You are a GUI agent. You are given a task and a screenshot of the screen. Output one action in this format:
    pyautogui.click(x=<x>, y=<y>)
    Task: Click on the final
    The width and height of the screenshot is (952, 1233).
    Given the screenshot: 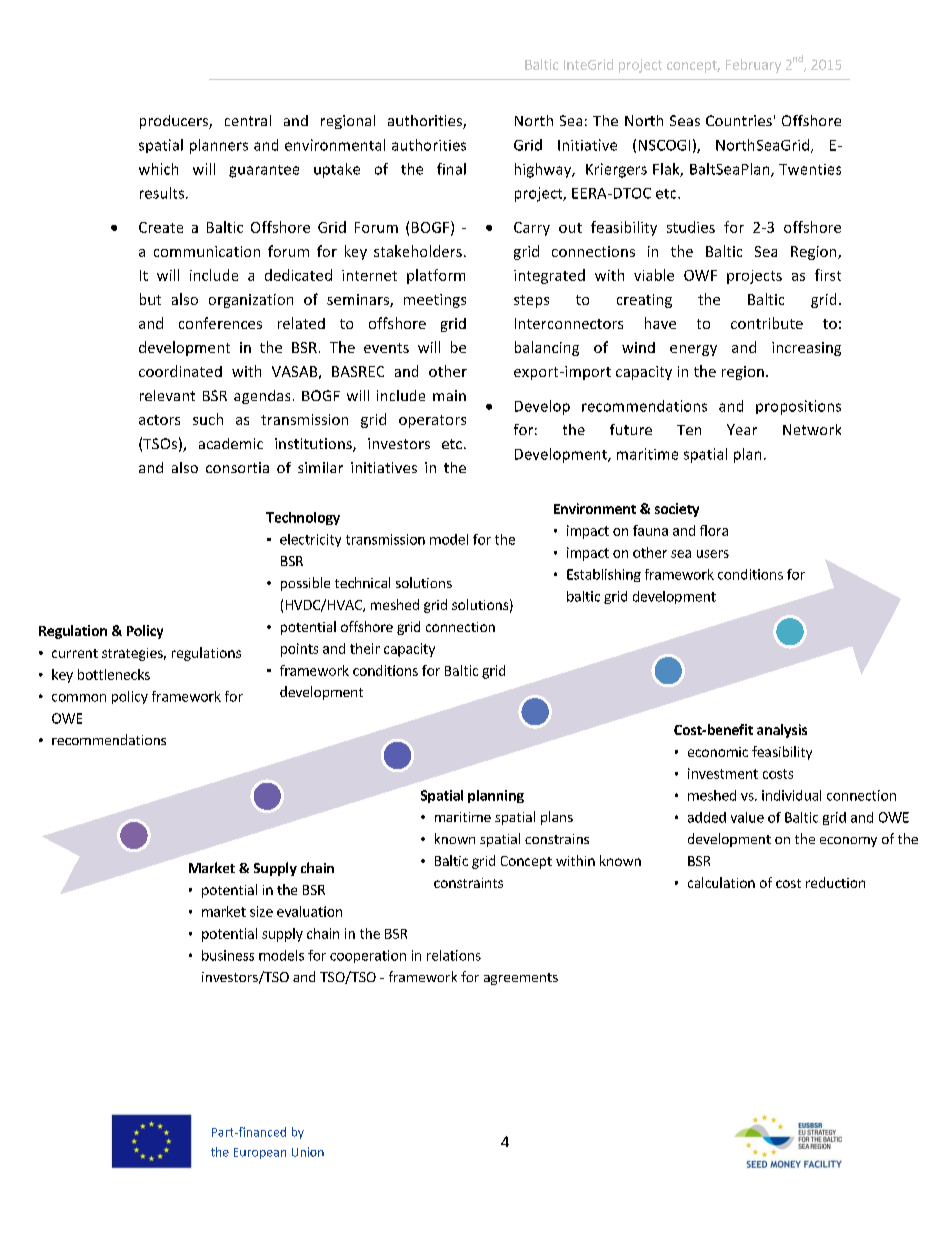 What is the action you would take?
    pyautogui.click(x=451, y=169)
